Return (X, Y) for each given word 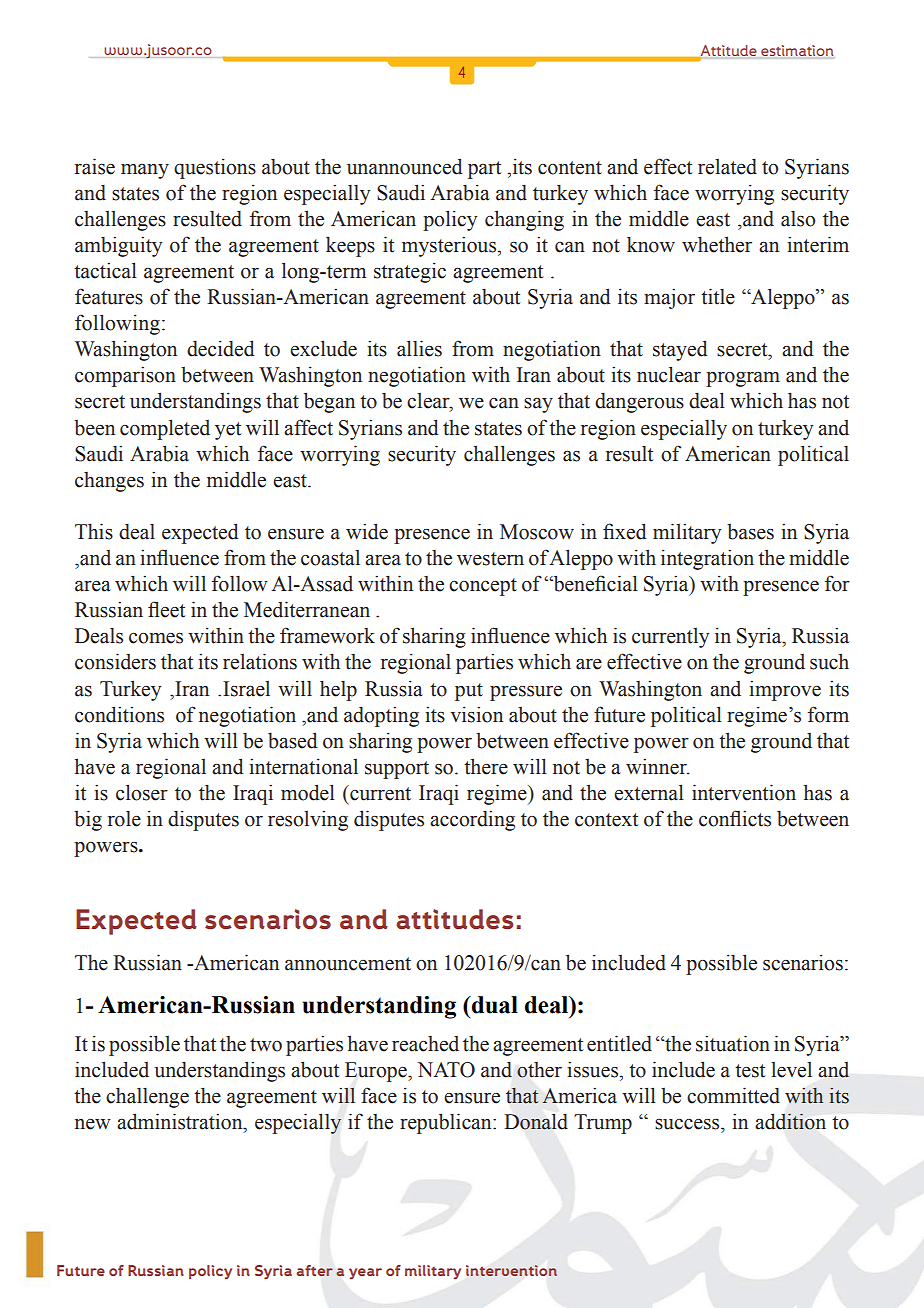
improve (785, 690)
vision (476, 714)
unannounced (405, 166)
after (314, 1270)
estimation (797, 50)
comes (156, 638)
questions (215, 169)
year (365, 1273)
